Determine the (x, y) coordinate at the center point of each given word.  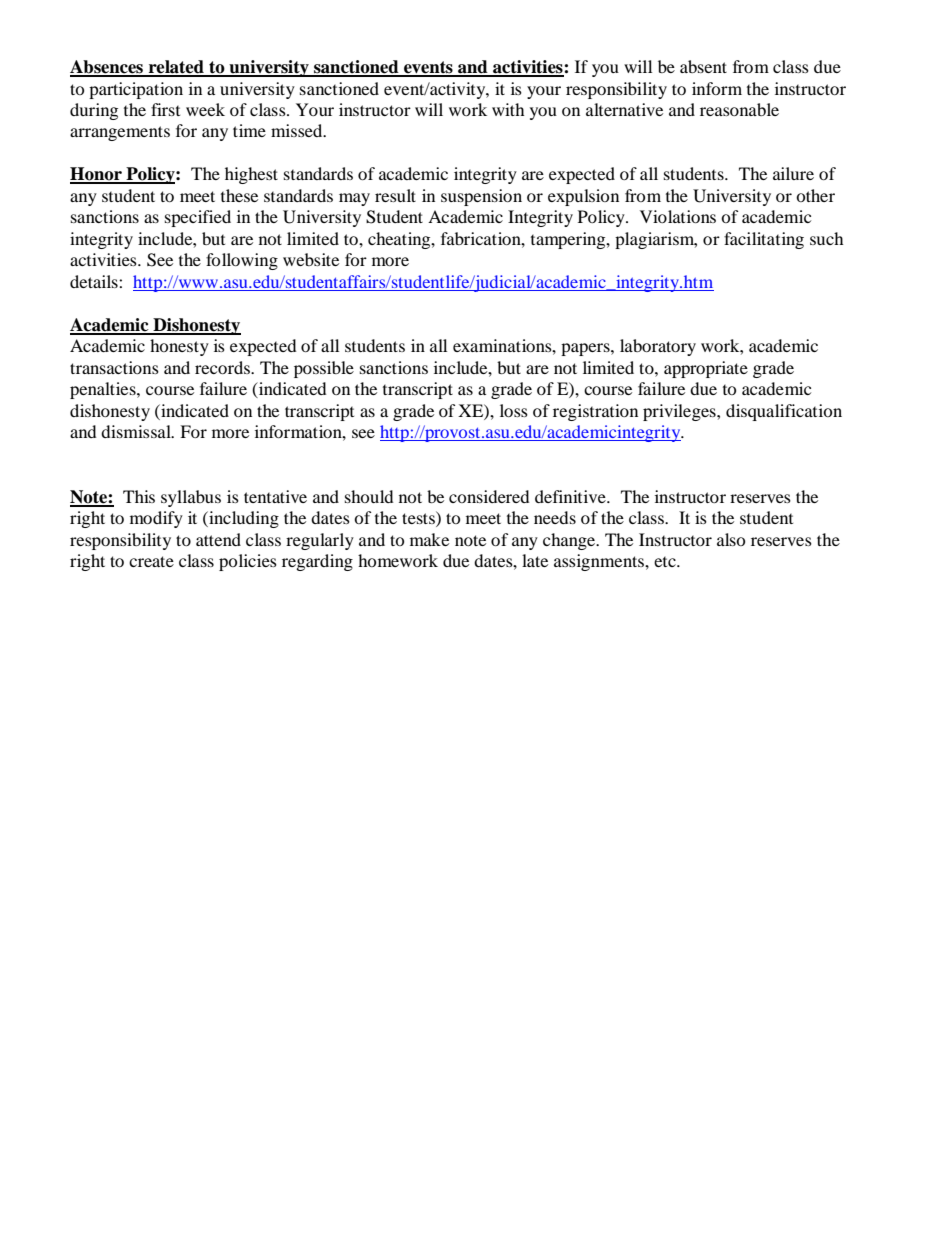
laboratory (658, 347)
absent (703, 66)
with (508, 109)
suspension (481, 197)
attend (218, 539)
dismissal (137, 431)
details (95, 281)
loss (514, 410)
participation (136, 90)
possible (324, 369)
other (815, 195)
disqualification (784, 412)
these (239, 195)
